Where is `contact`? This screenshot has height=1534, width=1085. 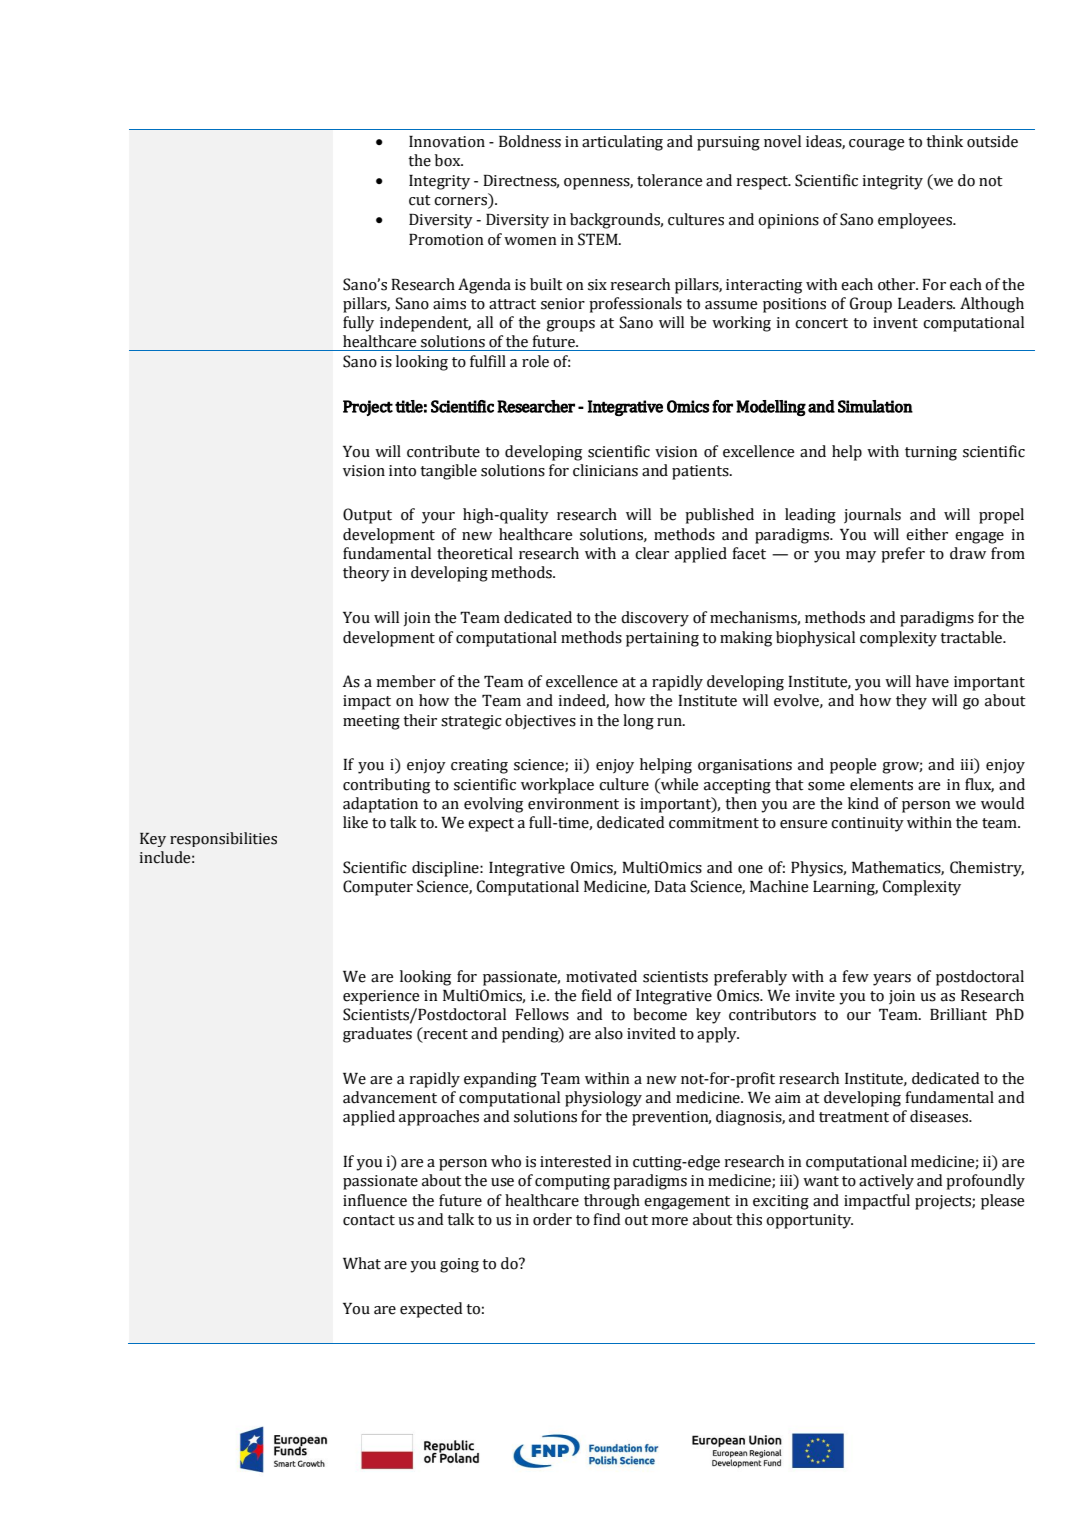 contact is located at coordinates (369, 1220).
